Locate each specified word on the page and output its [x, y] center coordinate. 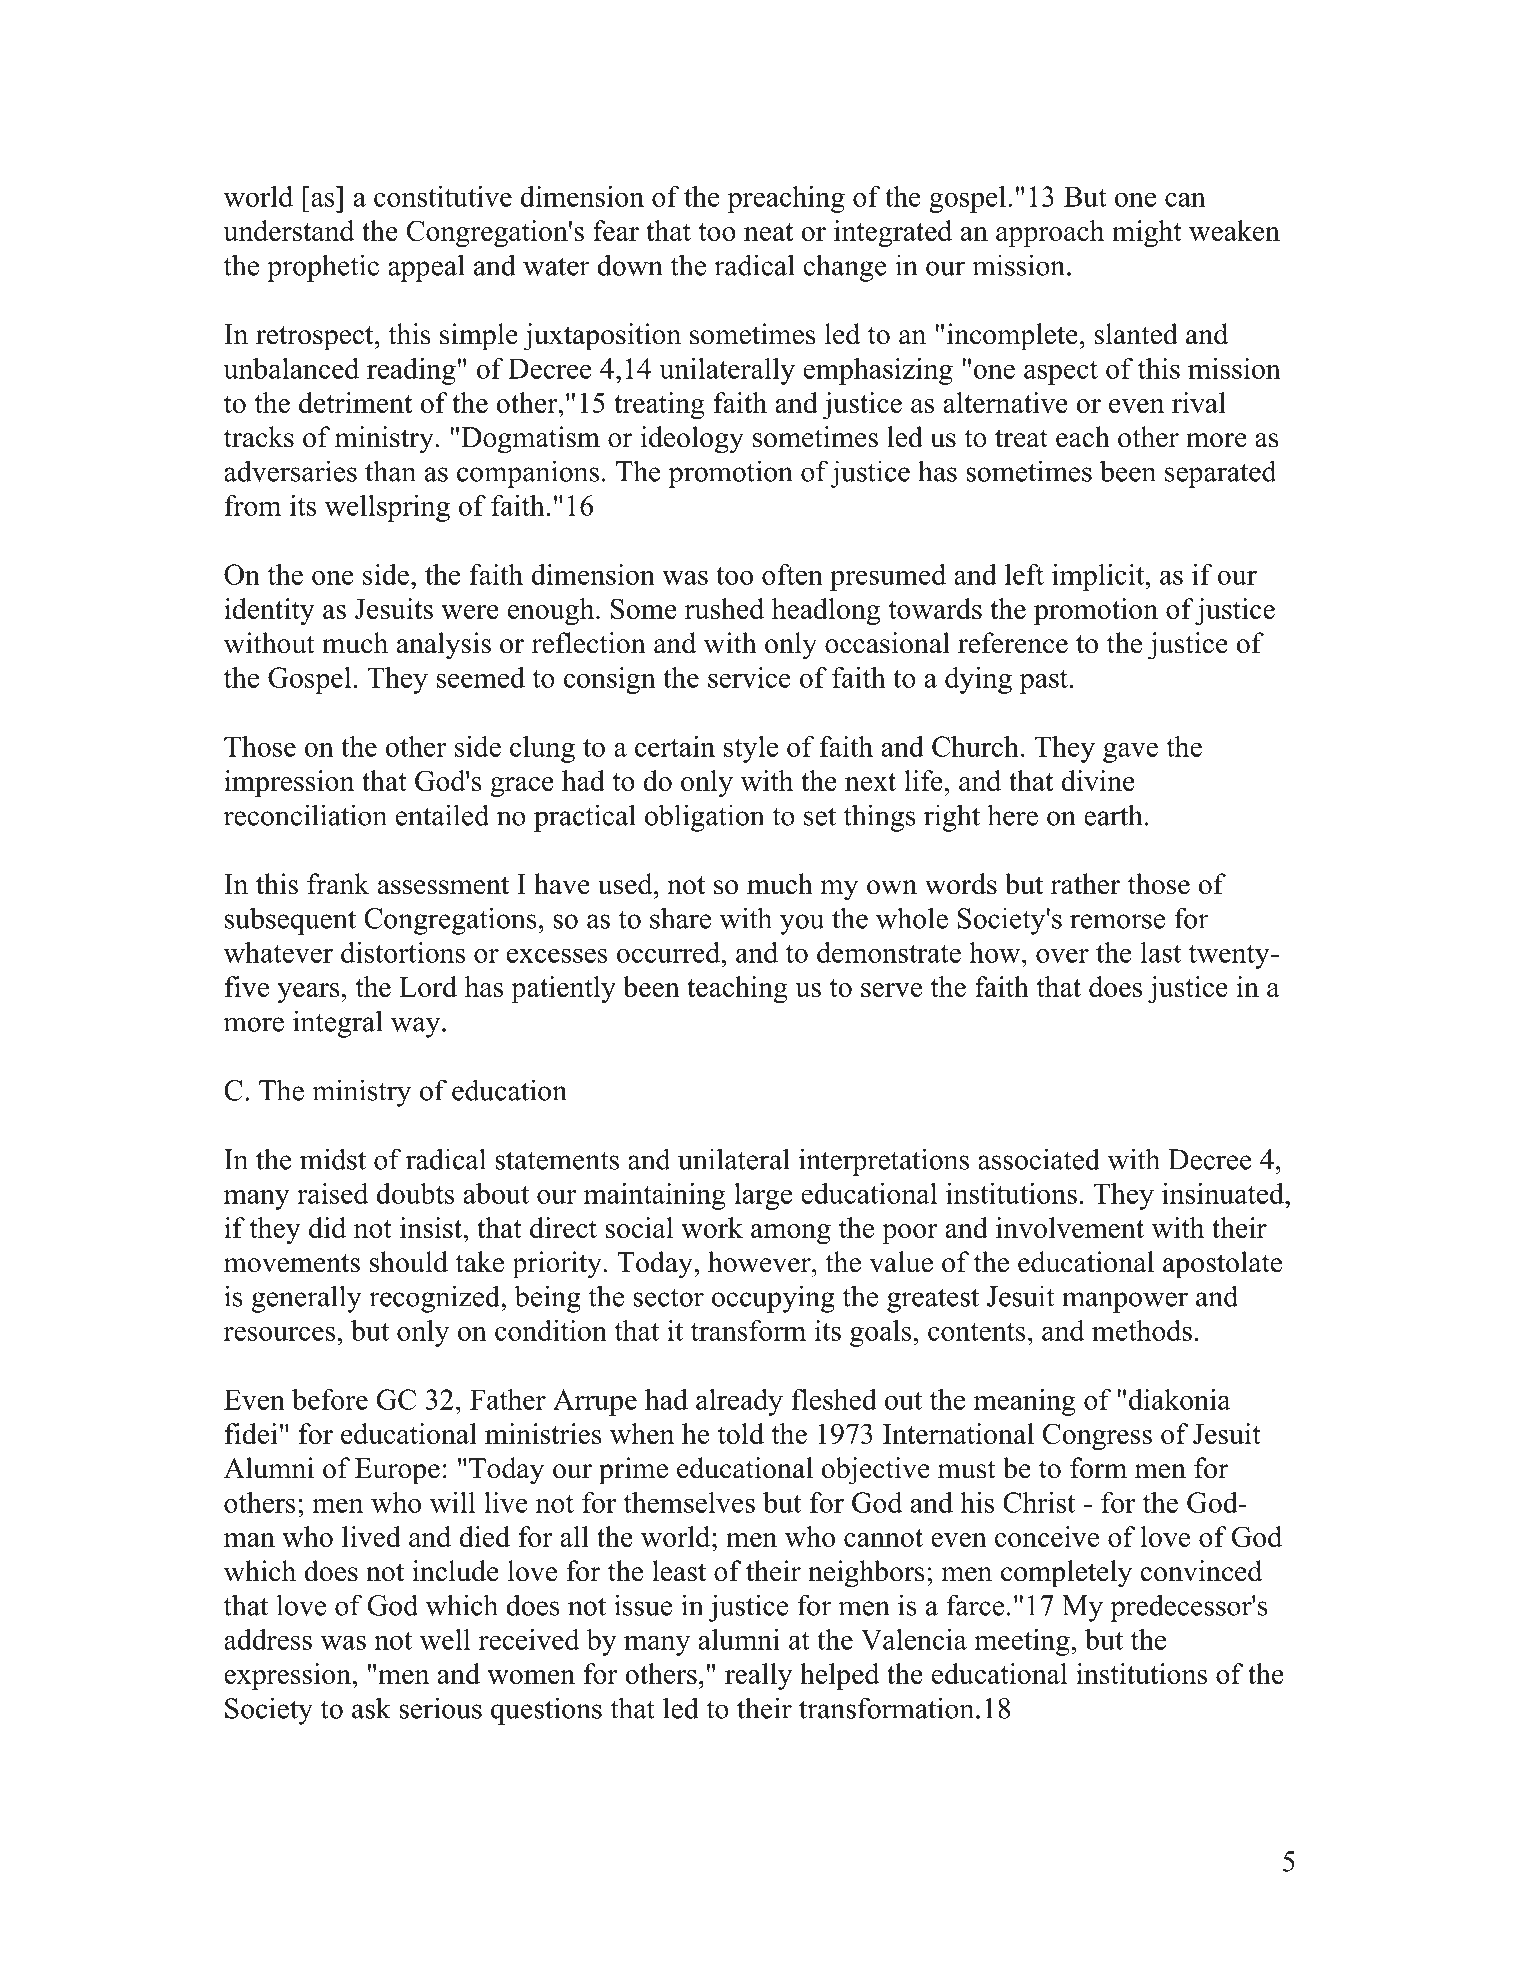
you [802, 924]
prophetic [323, 268]
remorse [1117, 921]
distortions [403, 952]
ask [371, 1708]
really [758, 1676]
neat [768, 232]
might [1147, 233]
